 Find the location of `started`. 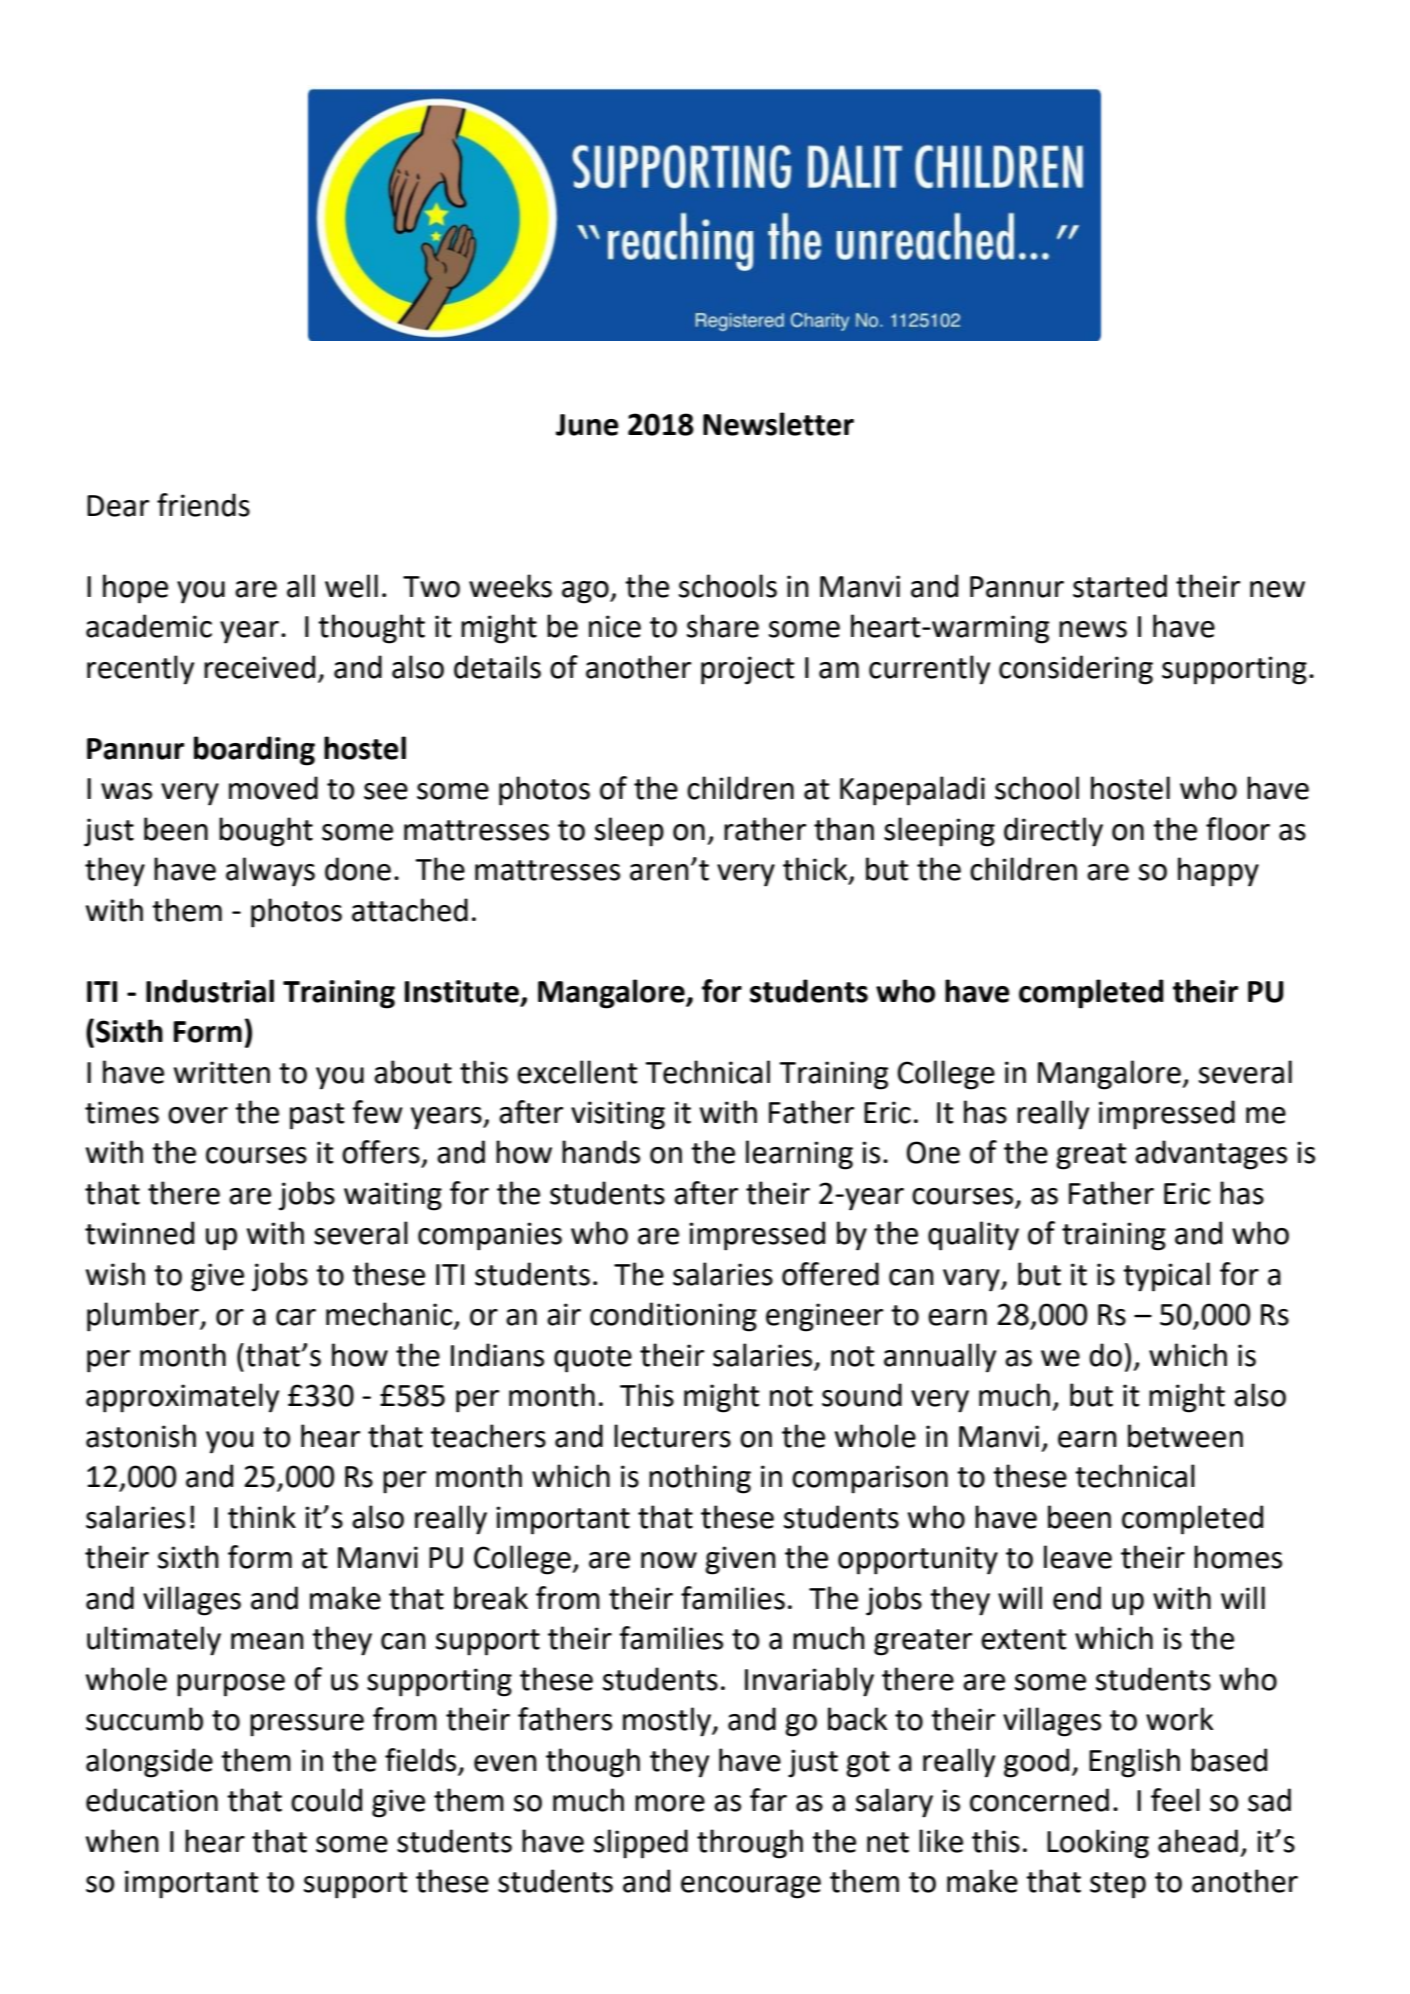

started is located at coordinates (1120, 586).
